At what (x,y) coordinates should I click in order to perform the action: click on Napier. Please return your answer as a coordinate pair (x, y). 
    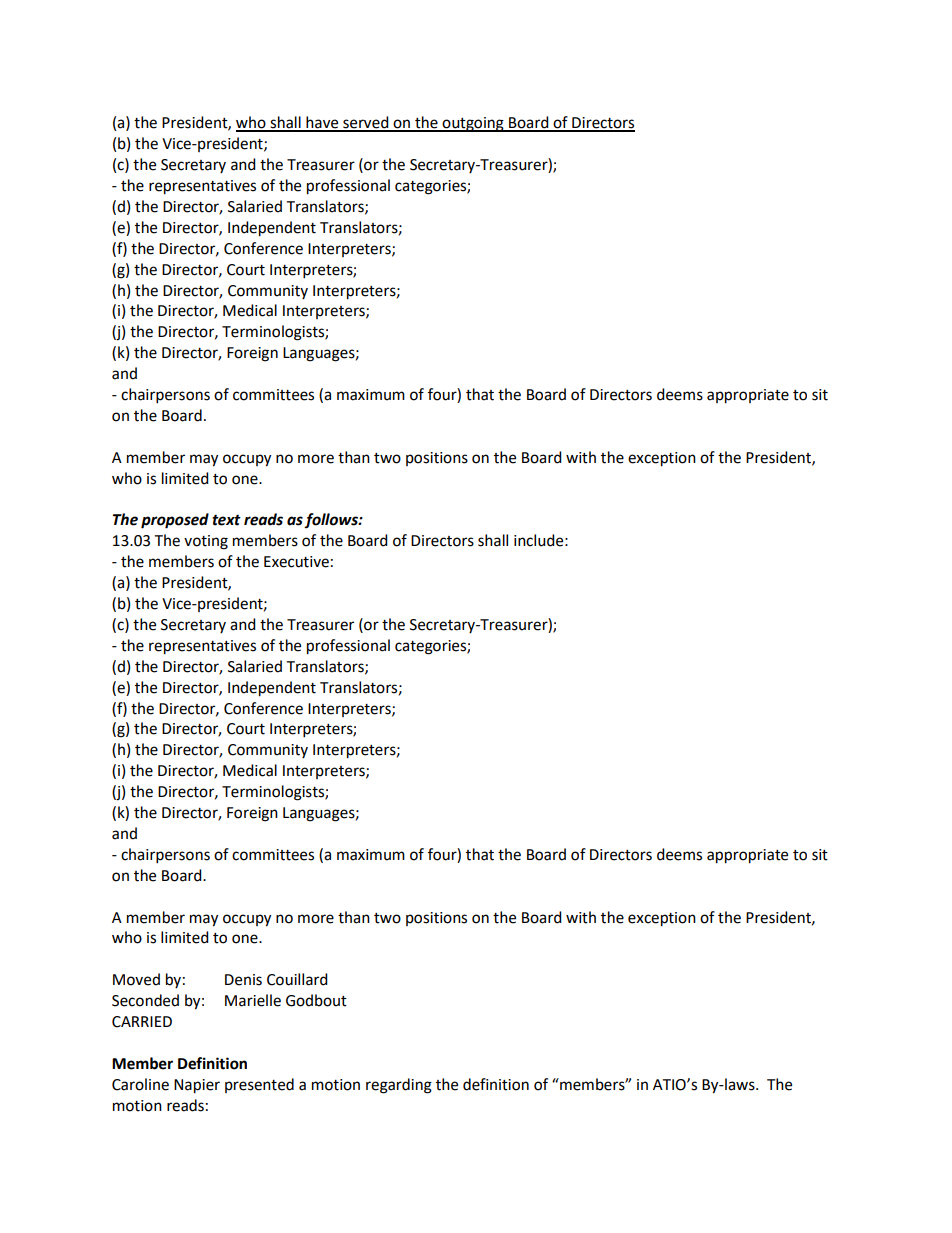
    Looking at the image, I should click on (197, 1086).
